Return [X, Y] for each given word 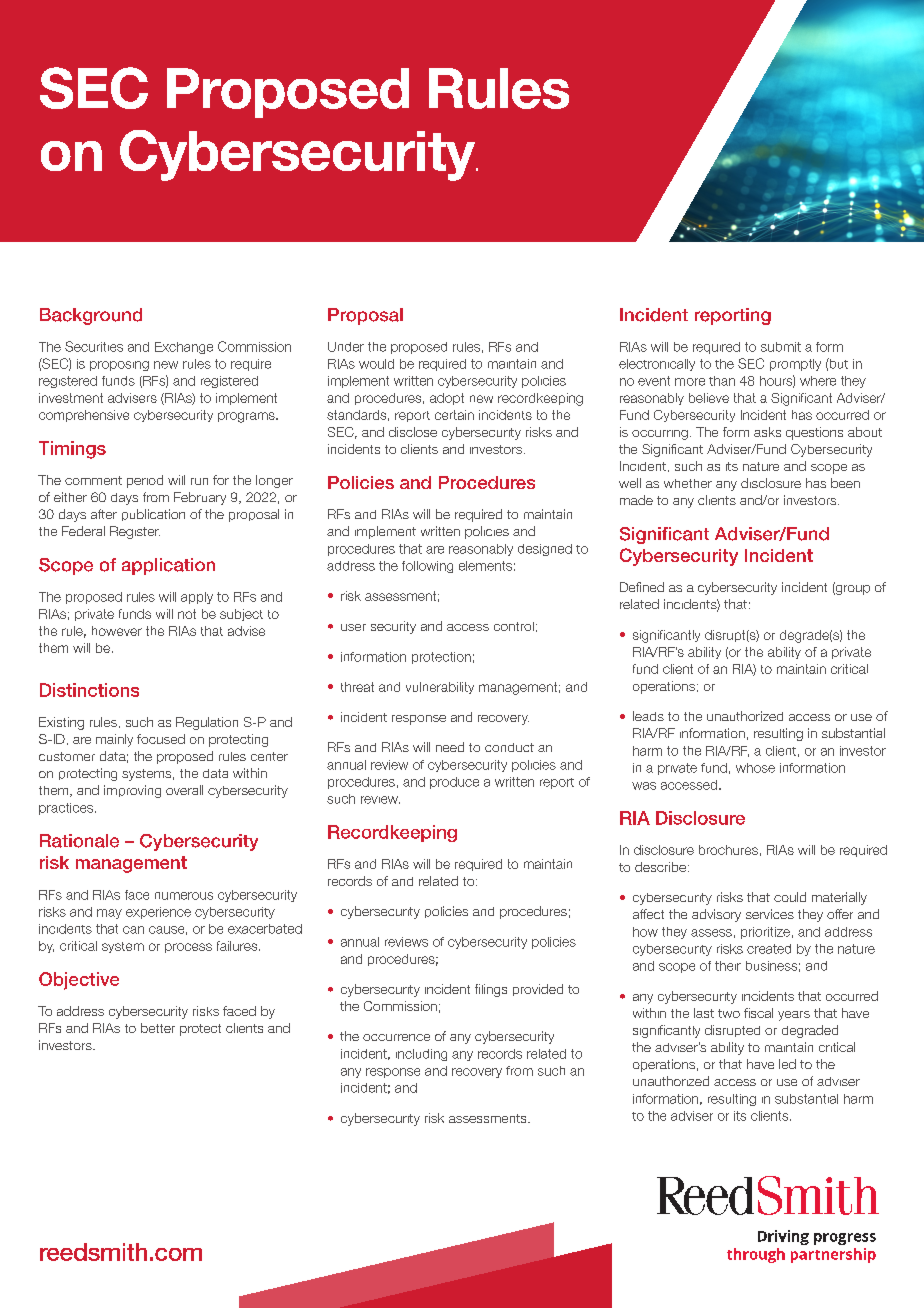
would [376, 364]
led [787, 1064]
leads [648, 716]
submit [781, 347]
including [421, 1055]
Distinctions [89, 690]
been [845, 483]
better [158, 1028]
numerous [184, 896]
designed [545, 550]
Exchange [184, 348]
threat [357, 687]
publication [153, 515]
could [790, 897]
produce [454, 783]
